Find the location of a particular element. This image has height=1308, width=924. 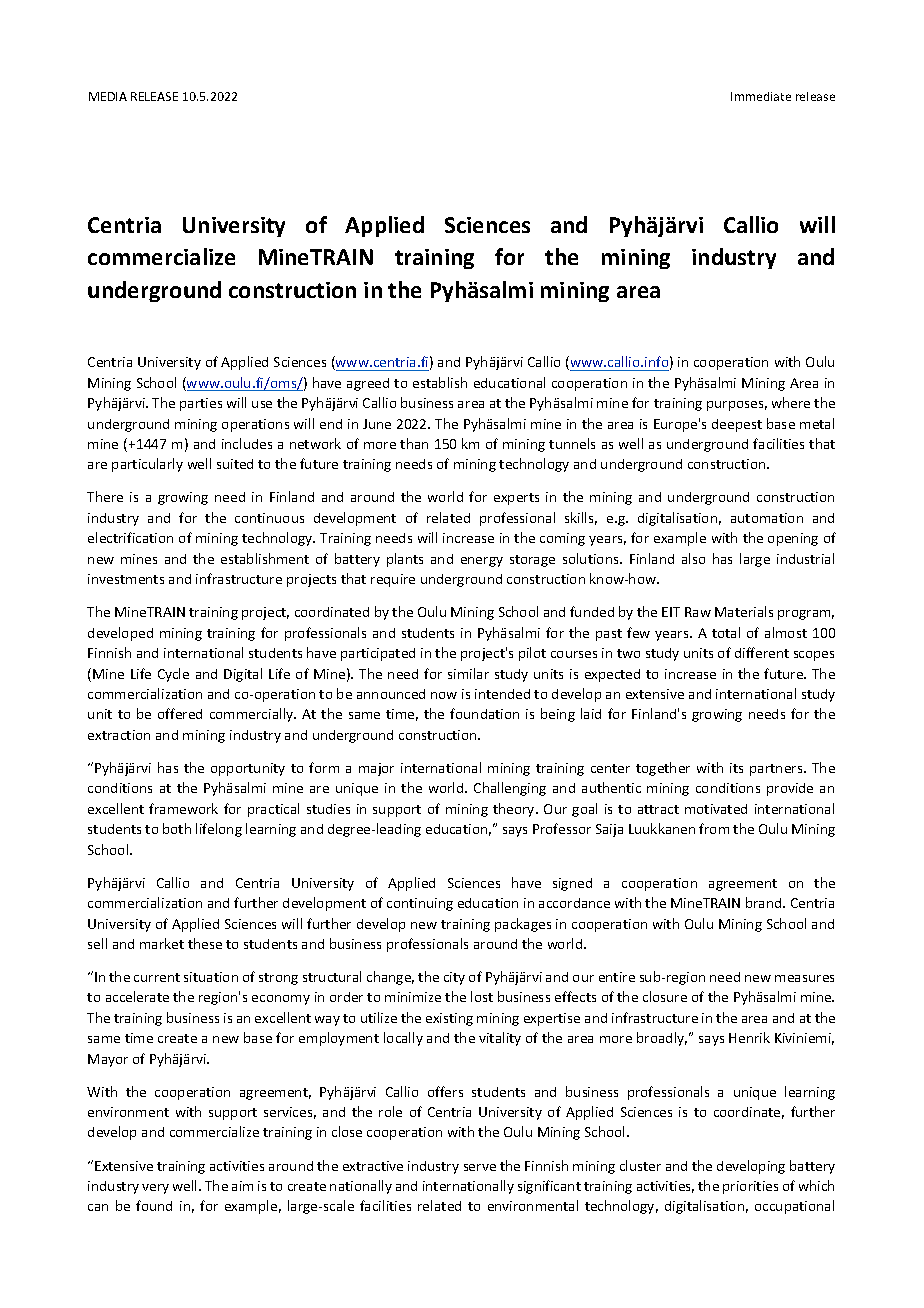

parties is located at coordinates (201, 404).
